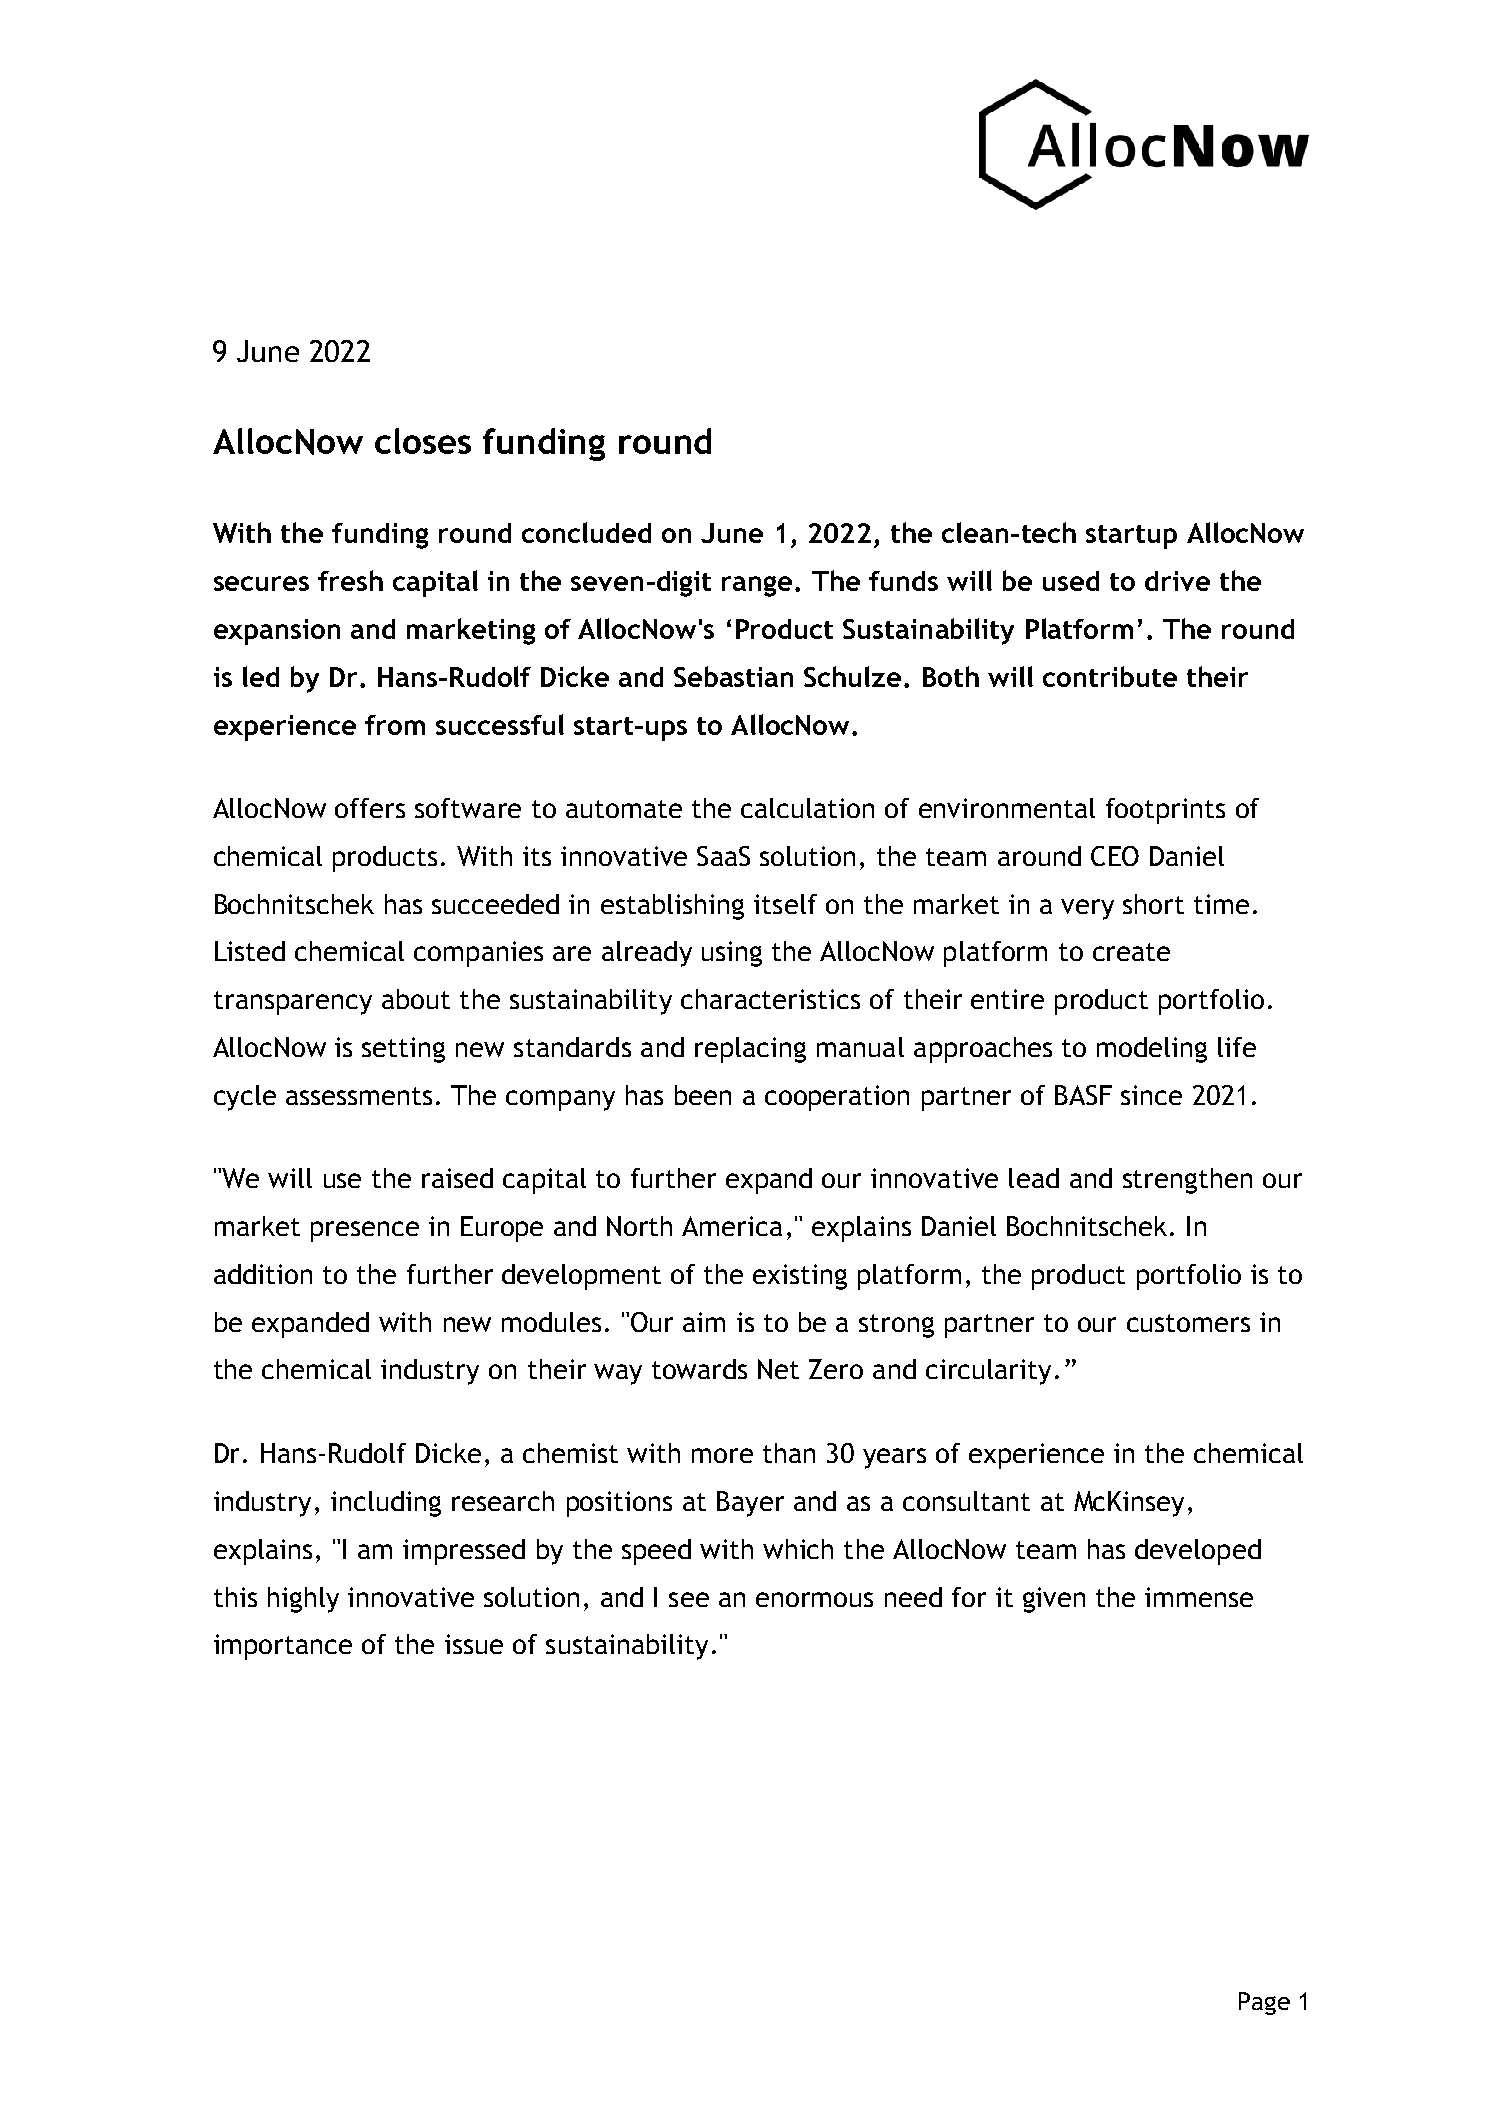 The image size is (1488, 2105). I want to click on offers, so click(370, 808).
